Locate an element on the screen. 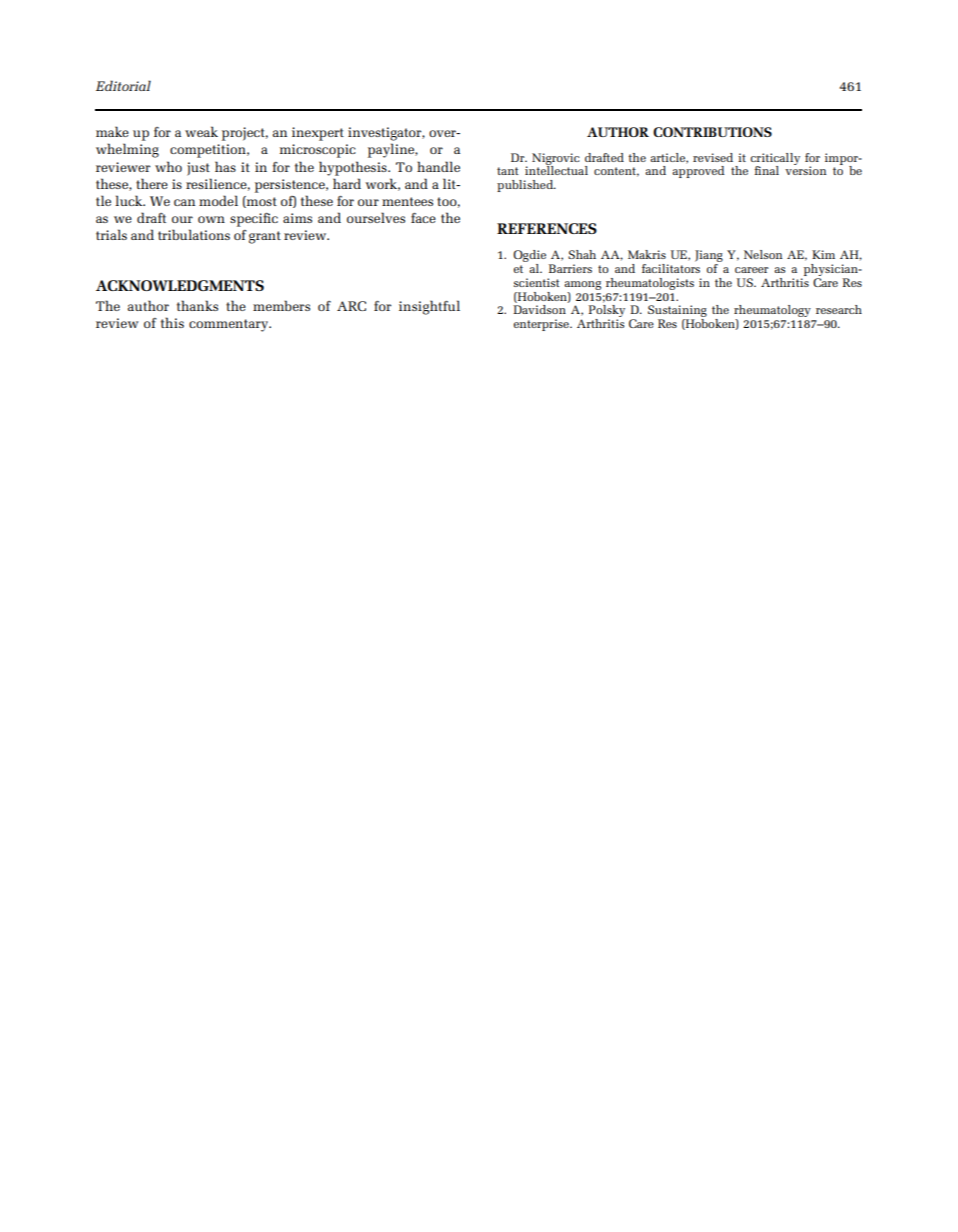 The height and width of the screenshot is (1232, 958). approved is located at coordinates (698, 172).
